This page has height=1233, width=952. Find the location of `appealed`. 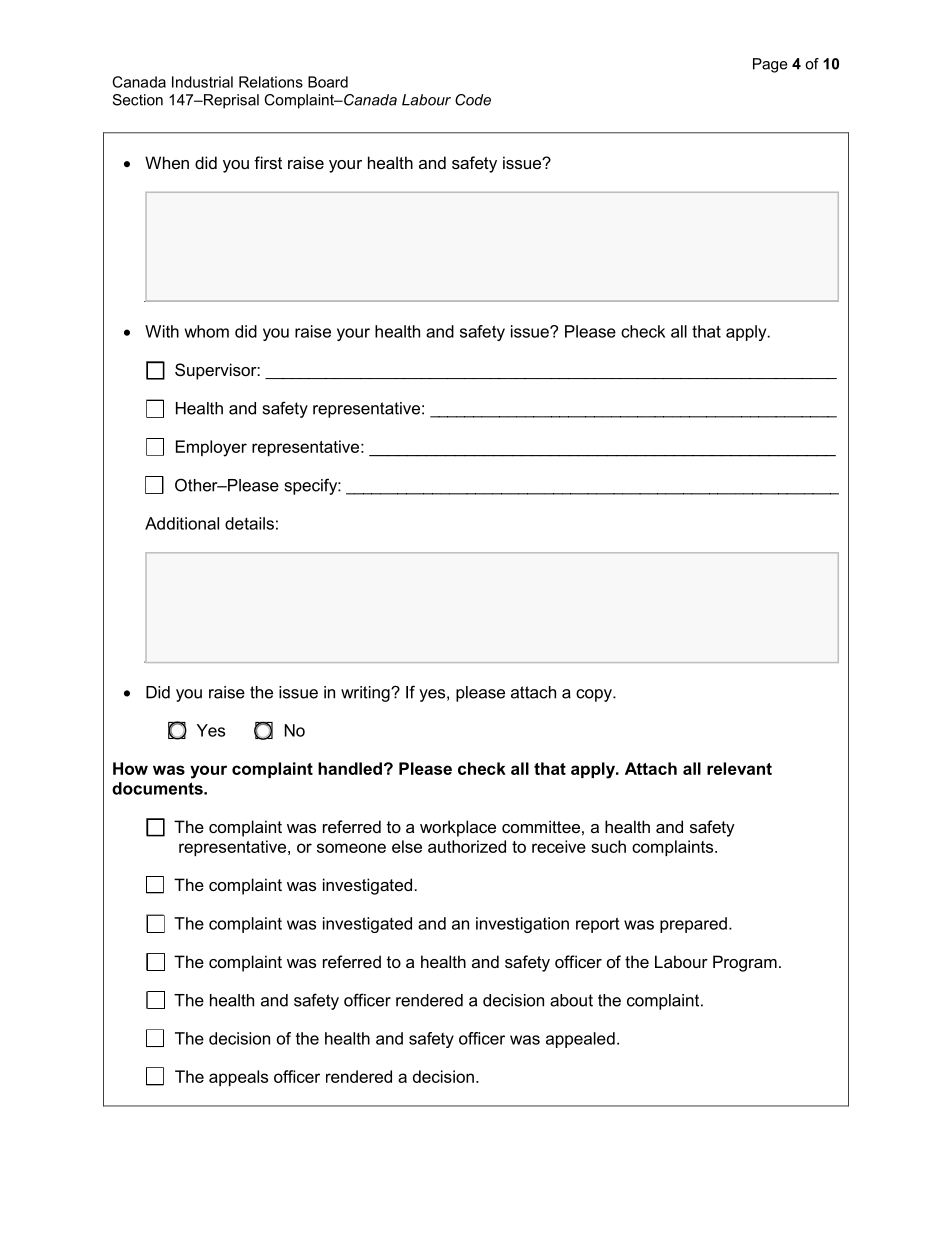

appealed is located at coordinates (580, 1040).
